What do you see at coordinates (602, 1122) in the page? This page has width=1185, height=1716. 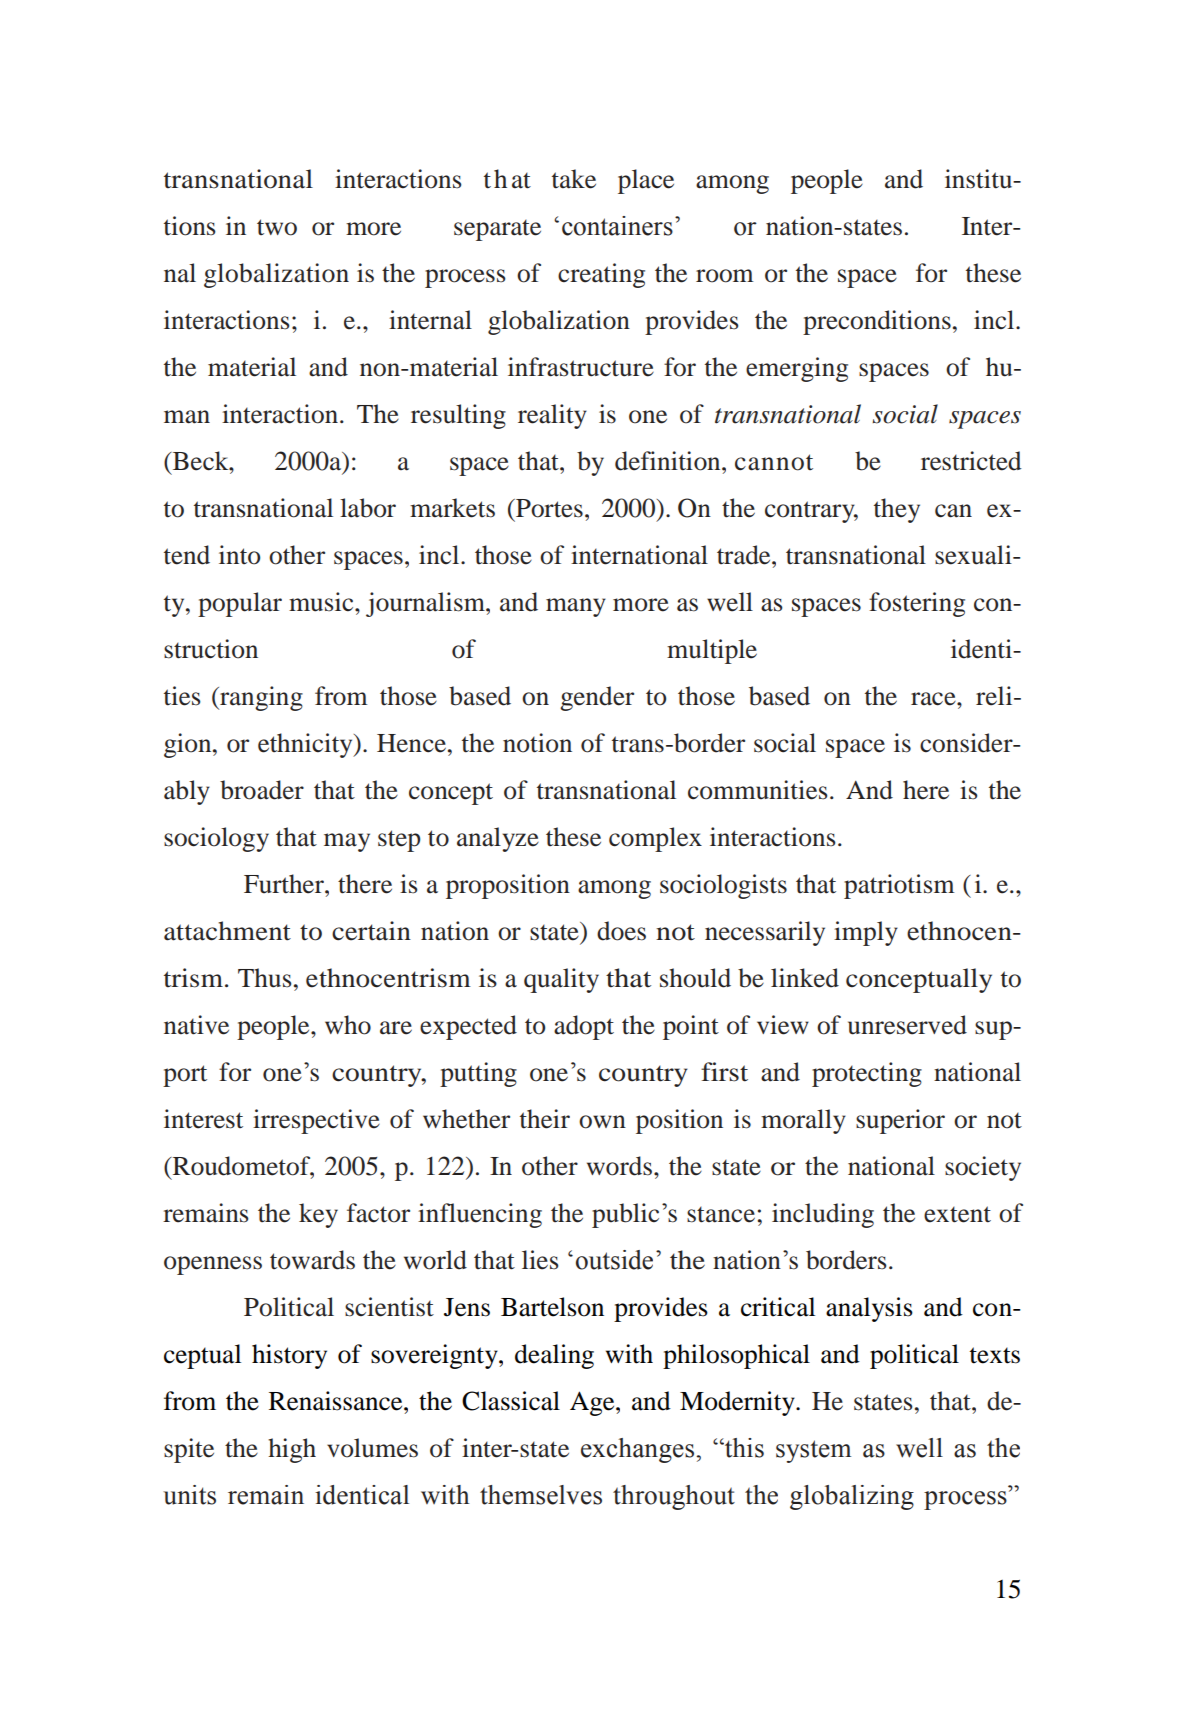 I see `own` at bounding box center [602, 1122].
